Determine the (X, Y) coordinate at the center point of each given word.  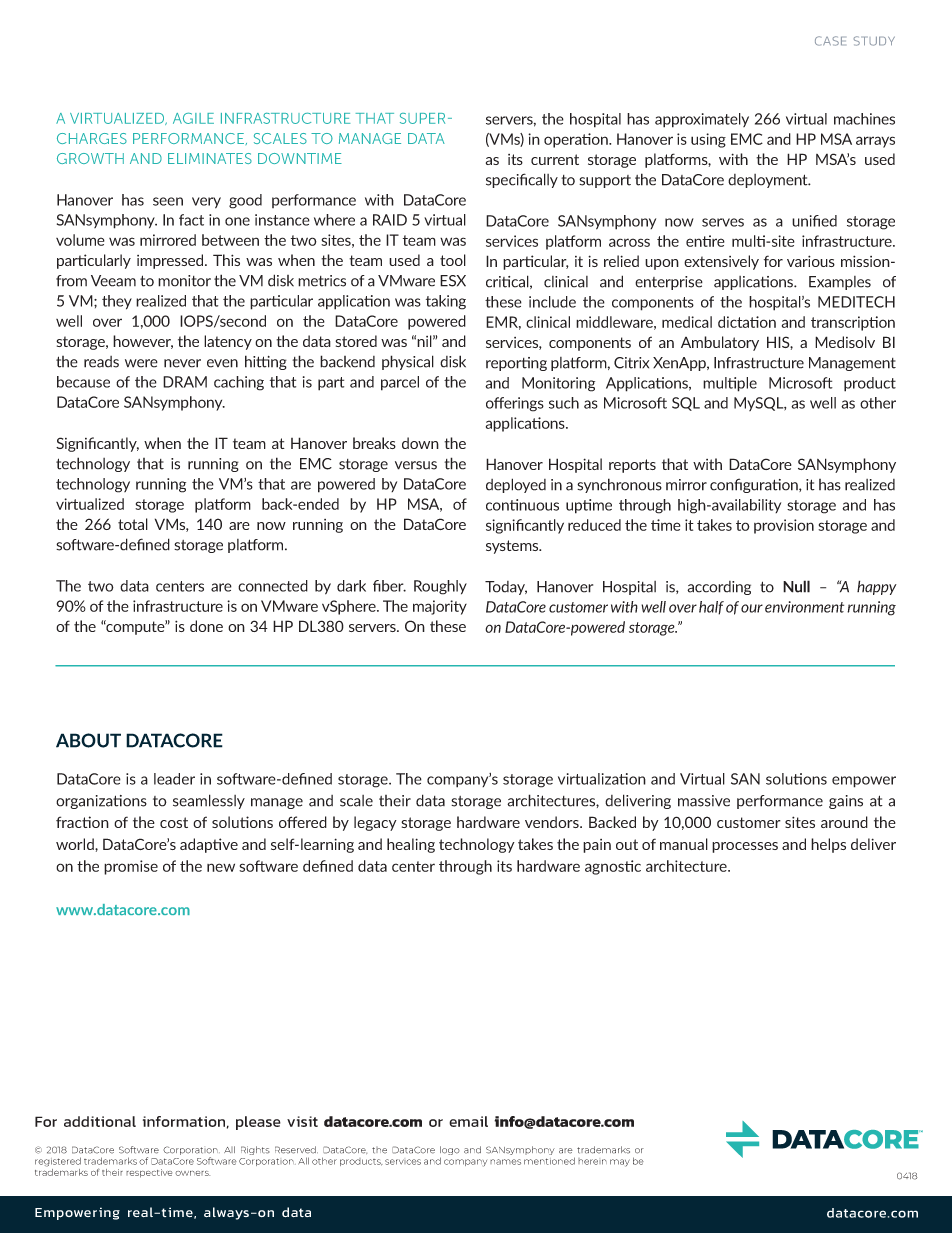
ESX (453, 281)
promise (131, 867)
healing (411, 845)
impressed (171, 261)
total (133, 524)
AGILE (193, 118)
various (811, 261)
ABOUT (88, 740)
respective (149, 1173)
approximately (702, 120)
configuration (755, 485)
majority (440, 607)
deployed (516, 485)
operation (577, 140)
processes (745, 847)
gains (846, 802)
